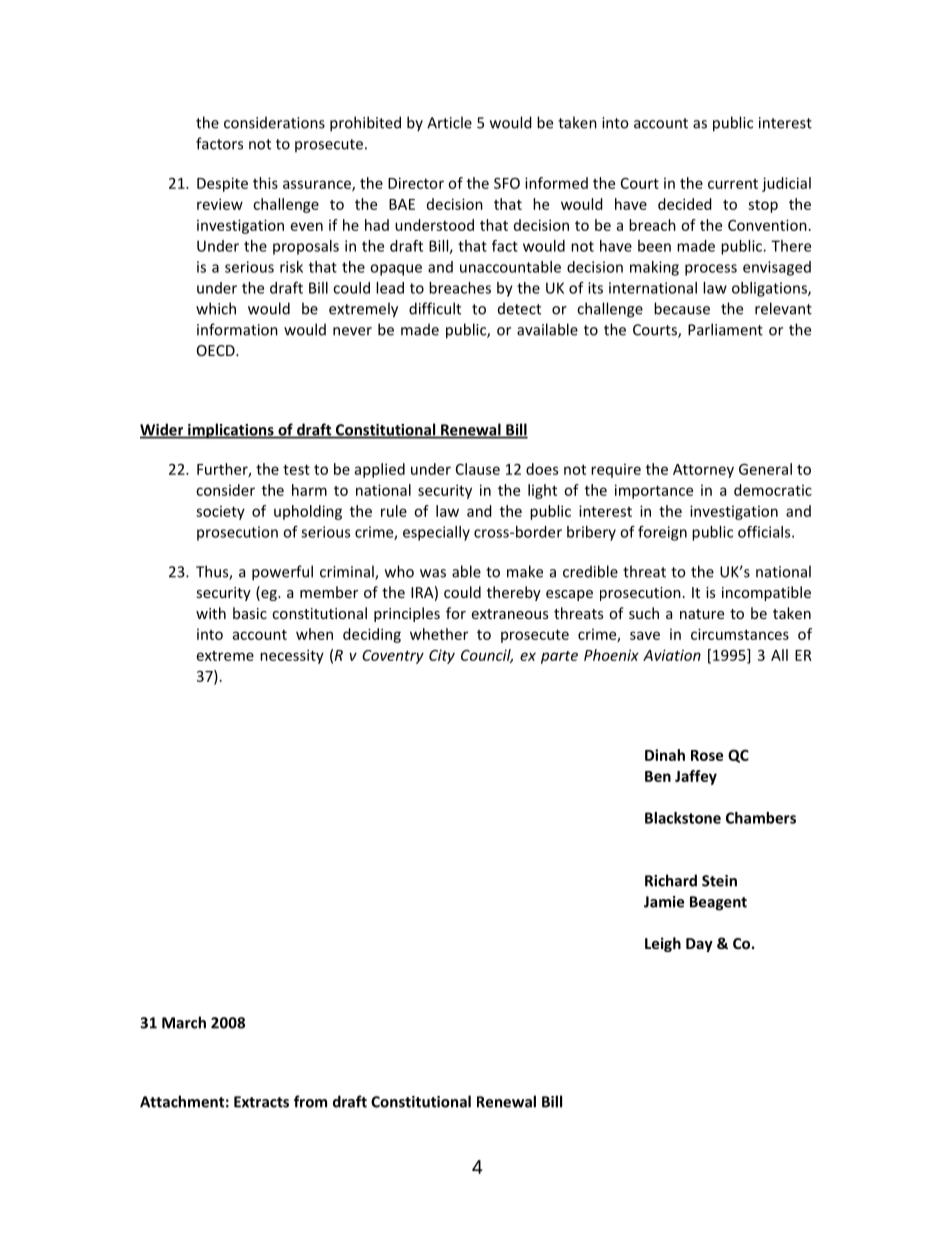  Describe the element at coordinates (703, 471) in the document. I see `Attorney` at that location.
